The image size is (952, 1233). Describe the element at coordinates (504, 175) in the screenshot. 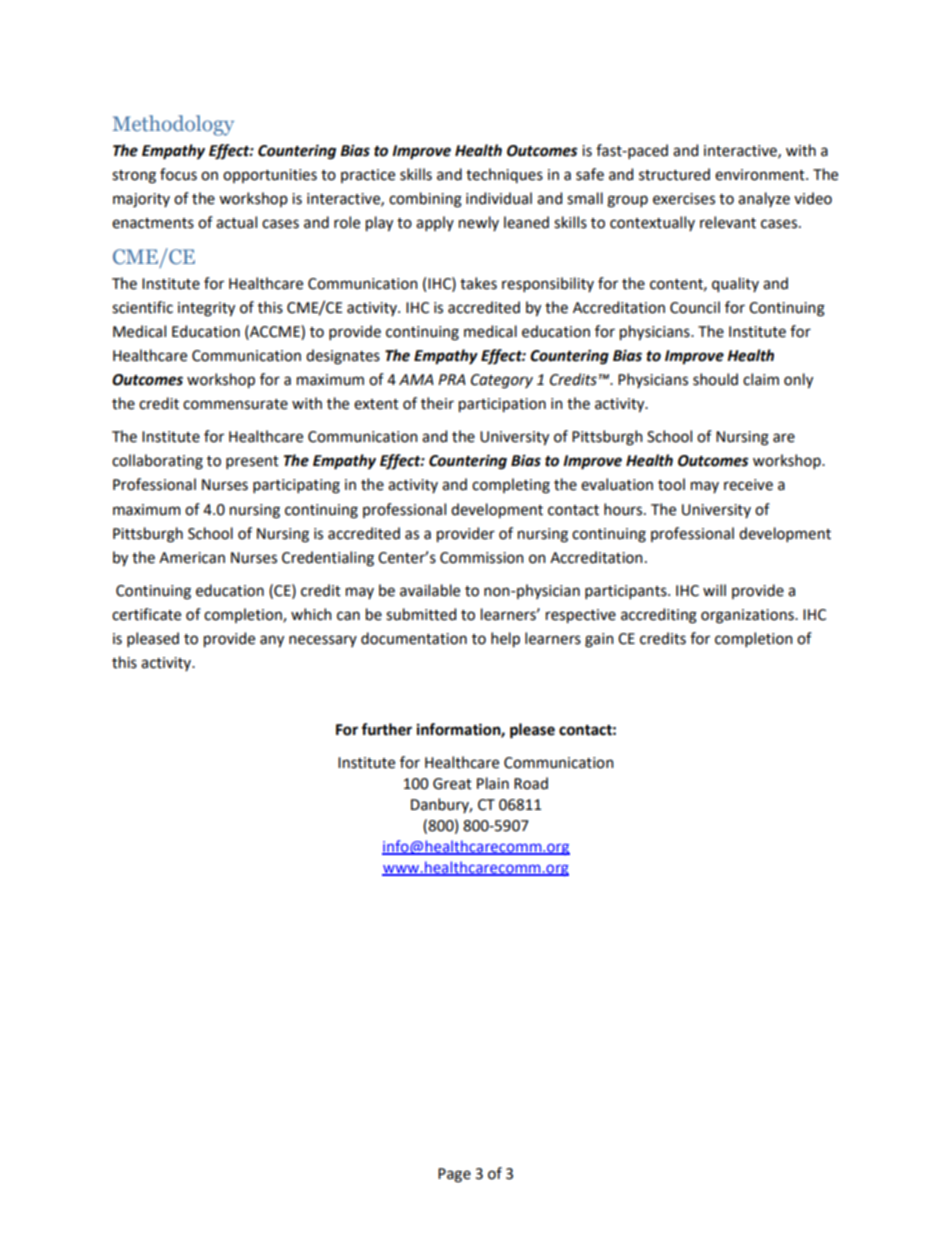

I see `techniques` at that location.
